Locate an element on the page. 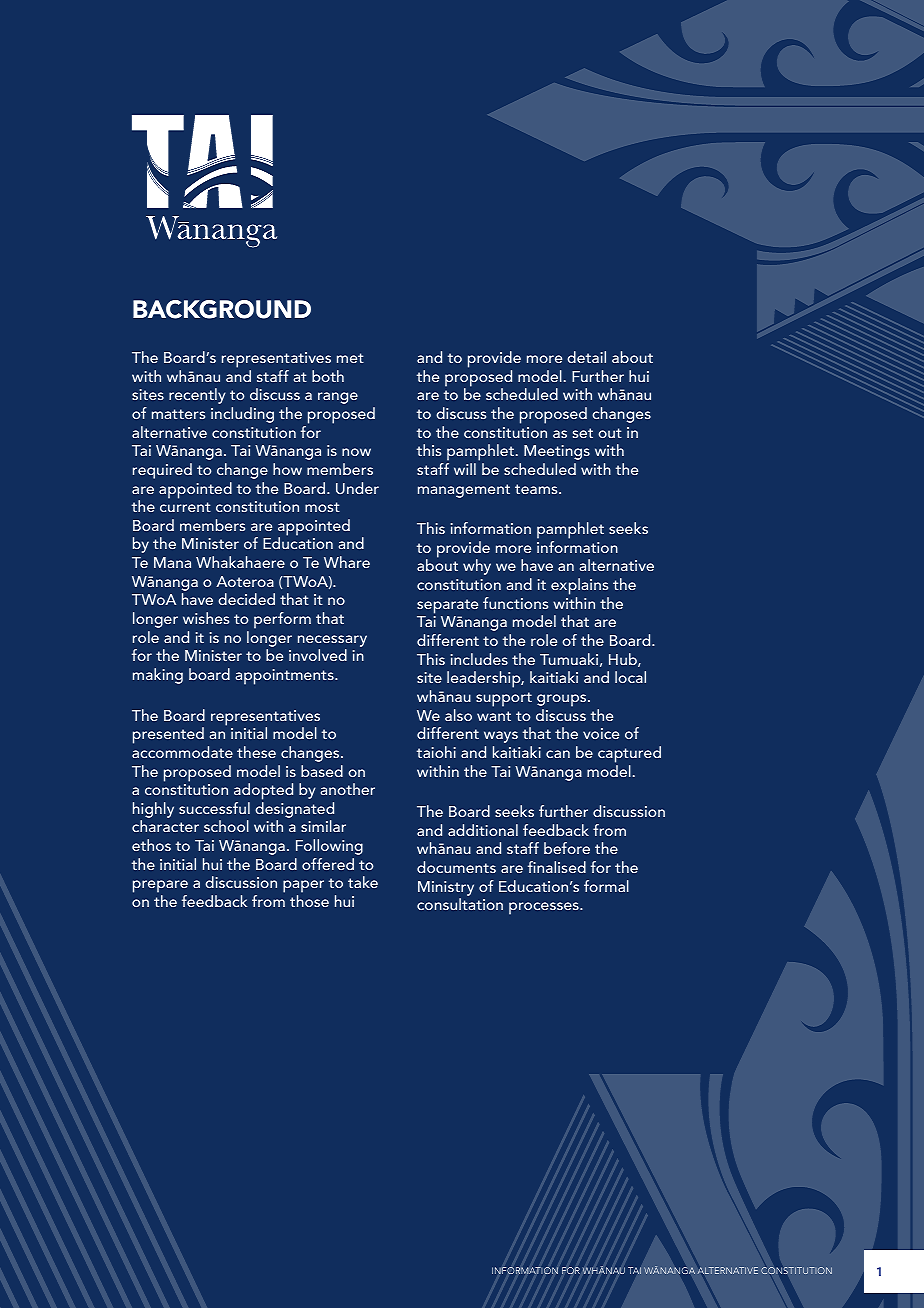 The image size is (924, 1308). teams is located at coordinates (537, 489).
